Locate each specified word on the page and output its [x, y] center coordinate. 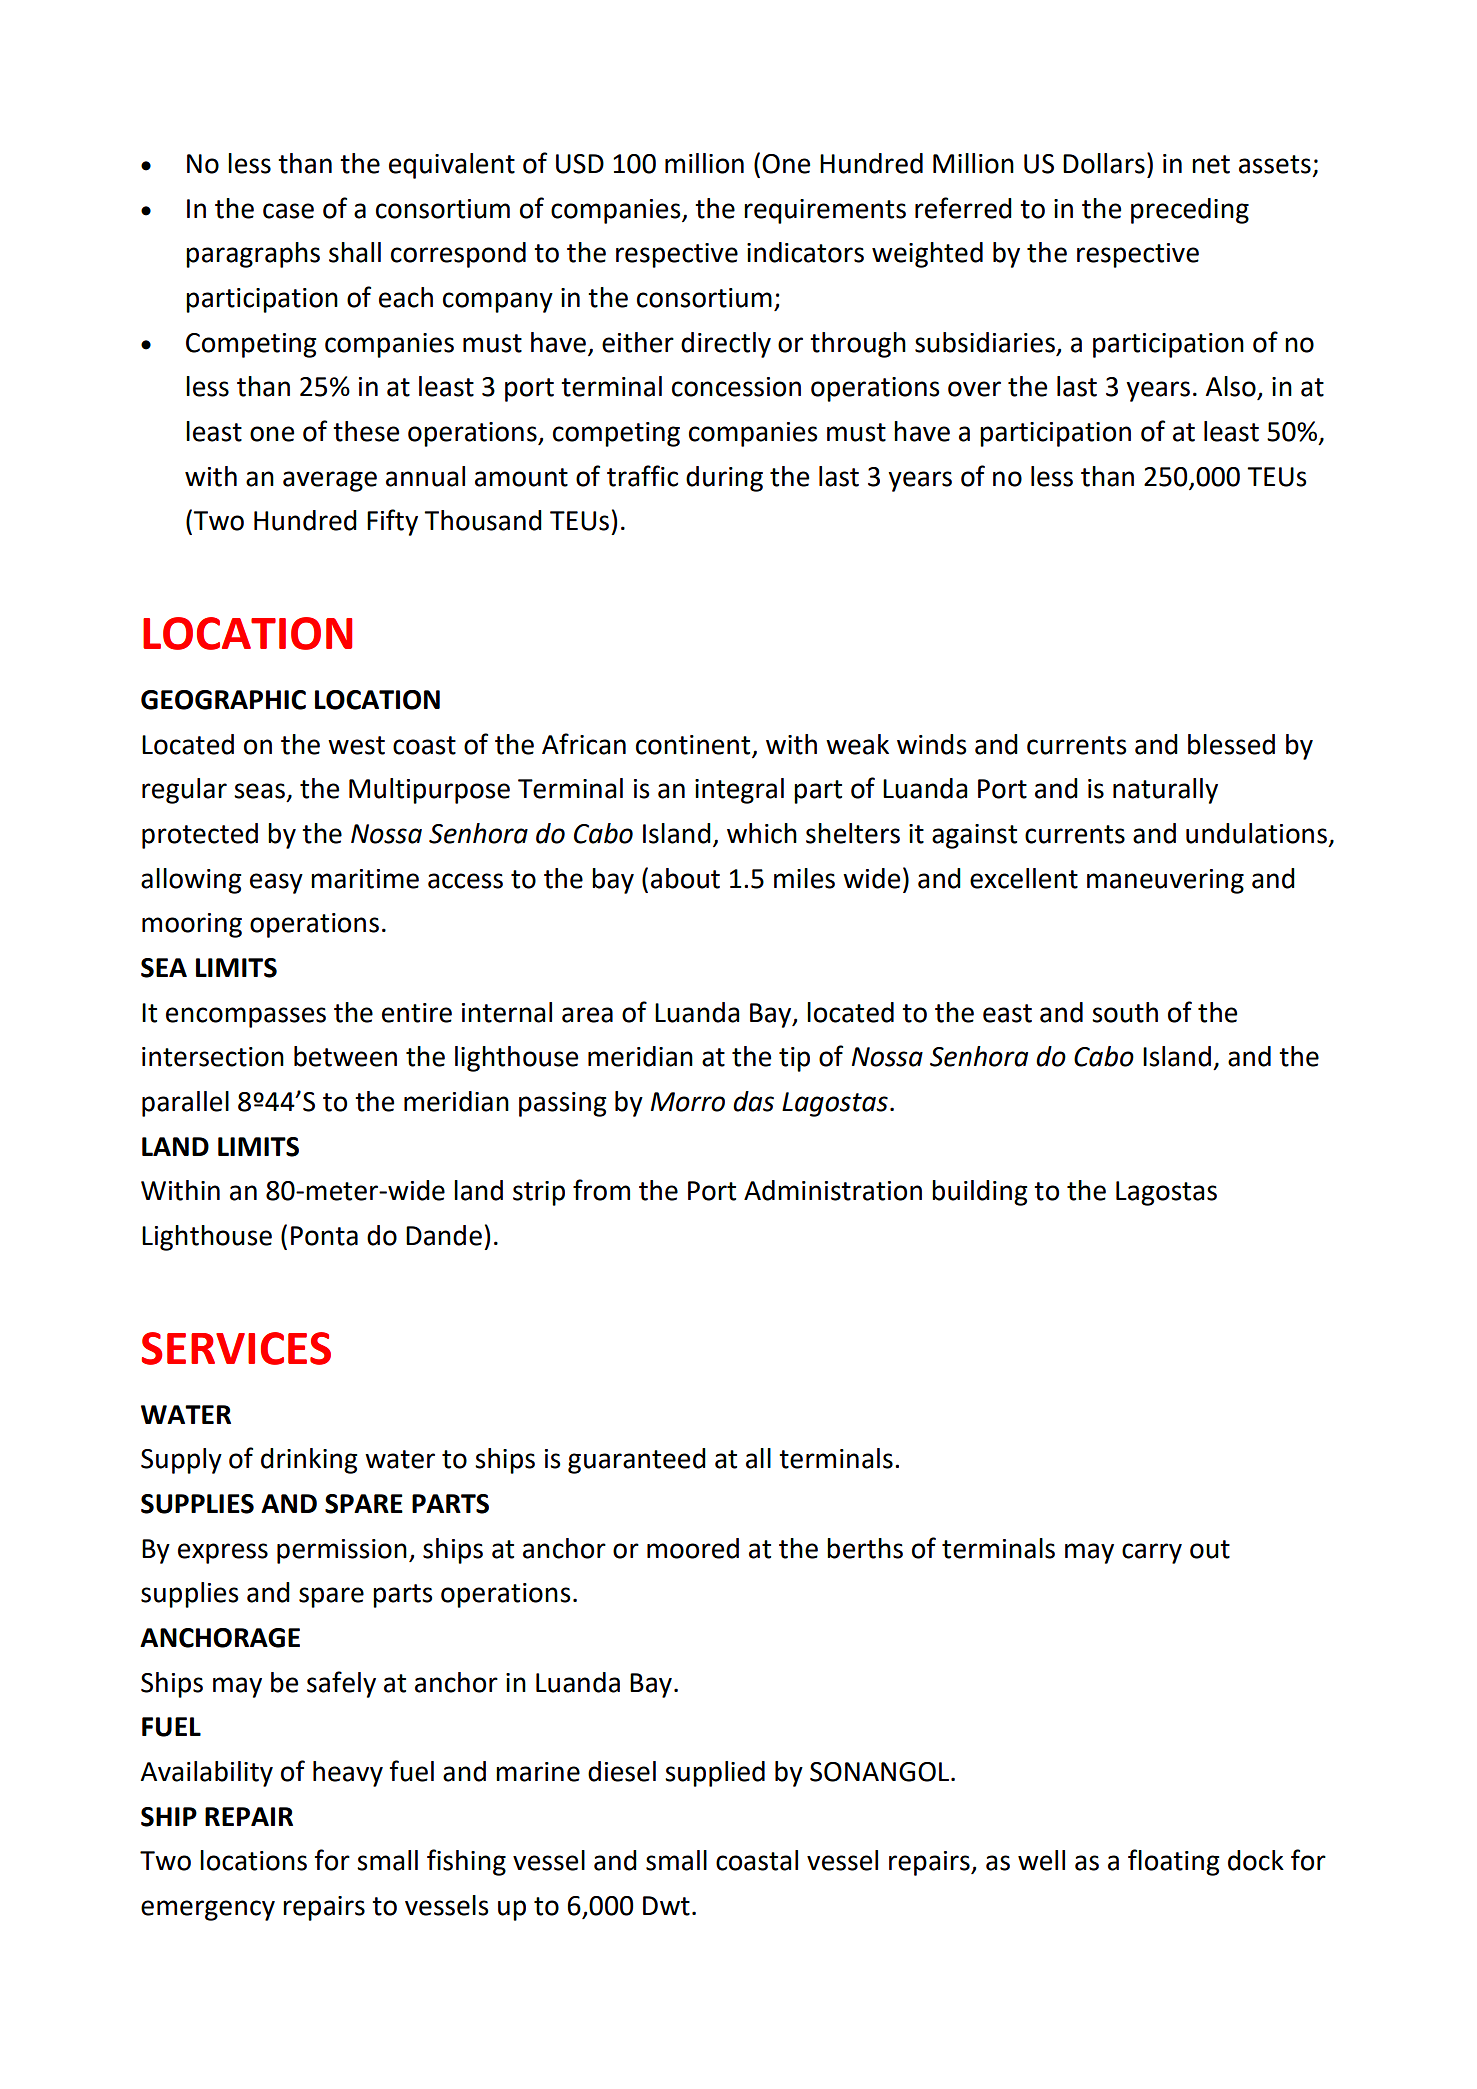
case [288, 211]
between [345, 1056]
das [753, 1101]
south [1125, 1012]
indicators [805, 252]
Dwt [666, 1906]
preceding [1190, 211]
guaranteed [637, 1461]
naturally [1165, 791]
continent [693, 745]
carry [1152, 1553]
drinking [309, 1461]
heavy [348, 1774]
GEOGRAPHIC [223, 700]
